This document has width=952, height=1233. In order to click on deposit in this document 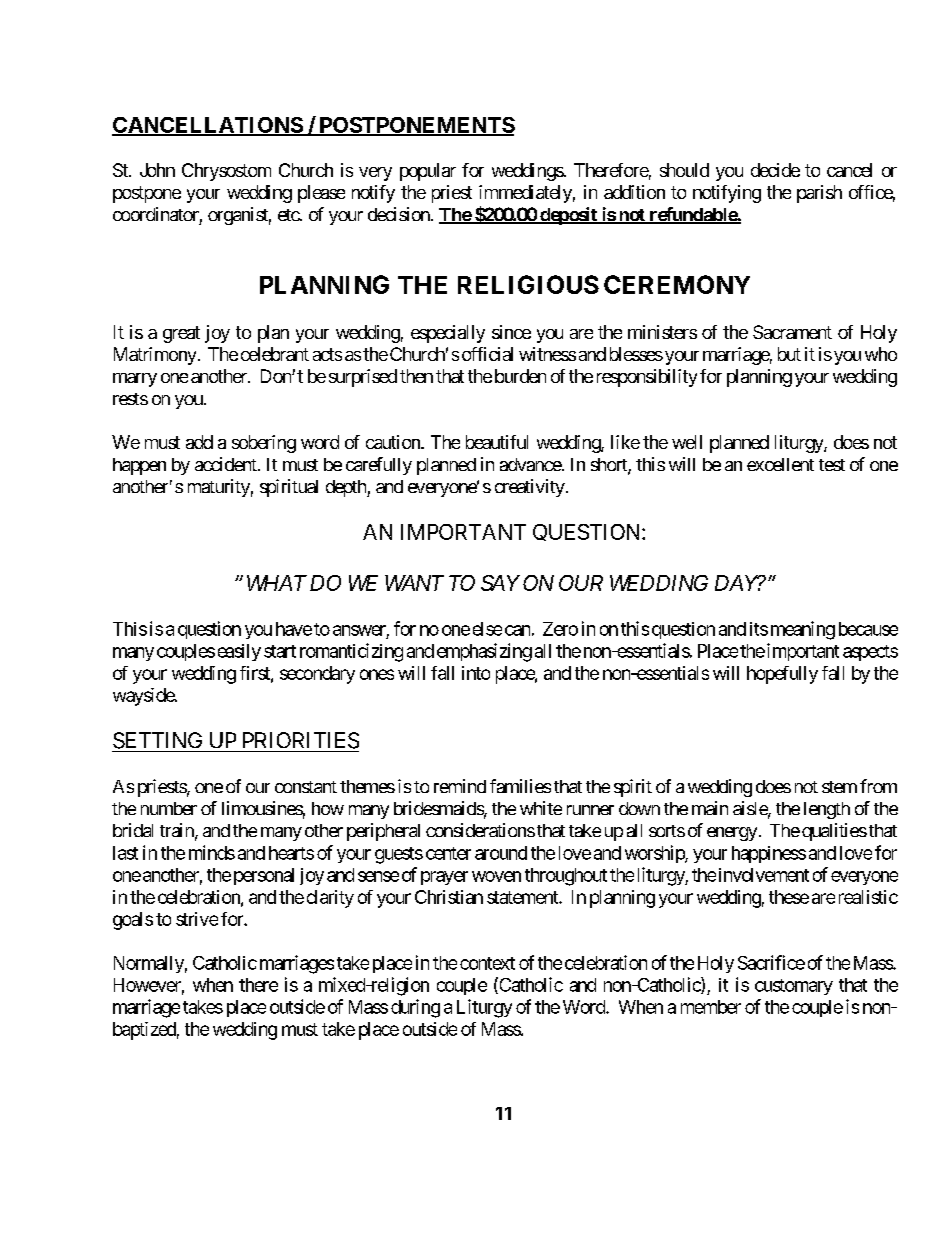, I will do `click(568, 216)`.
